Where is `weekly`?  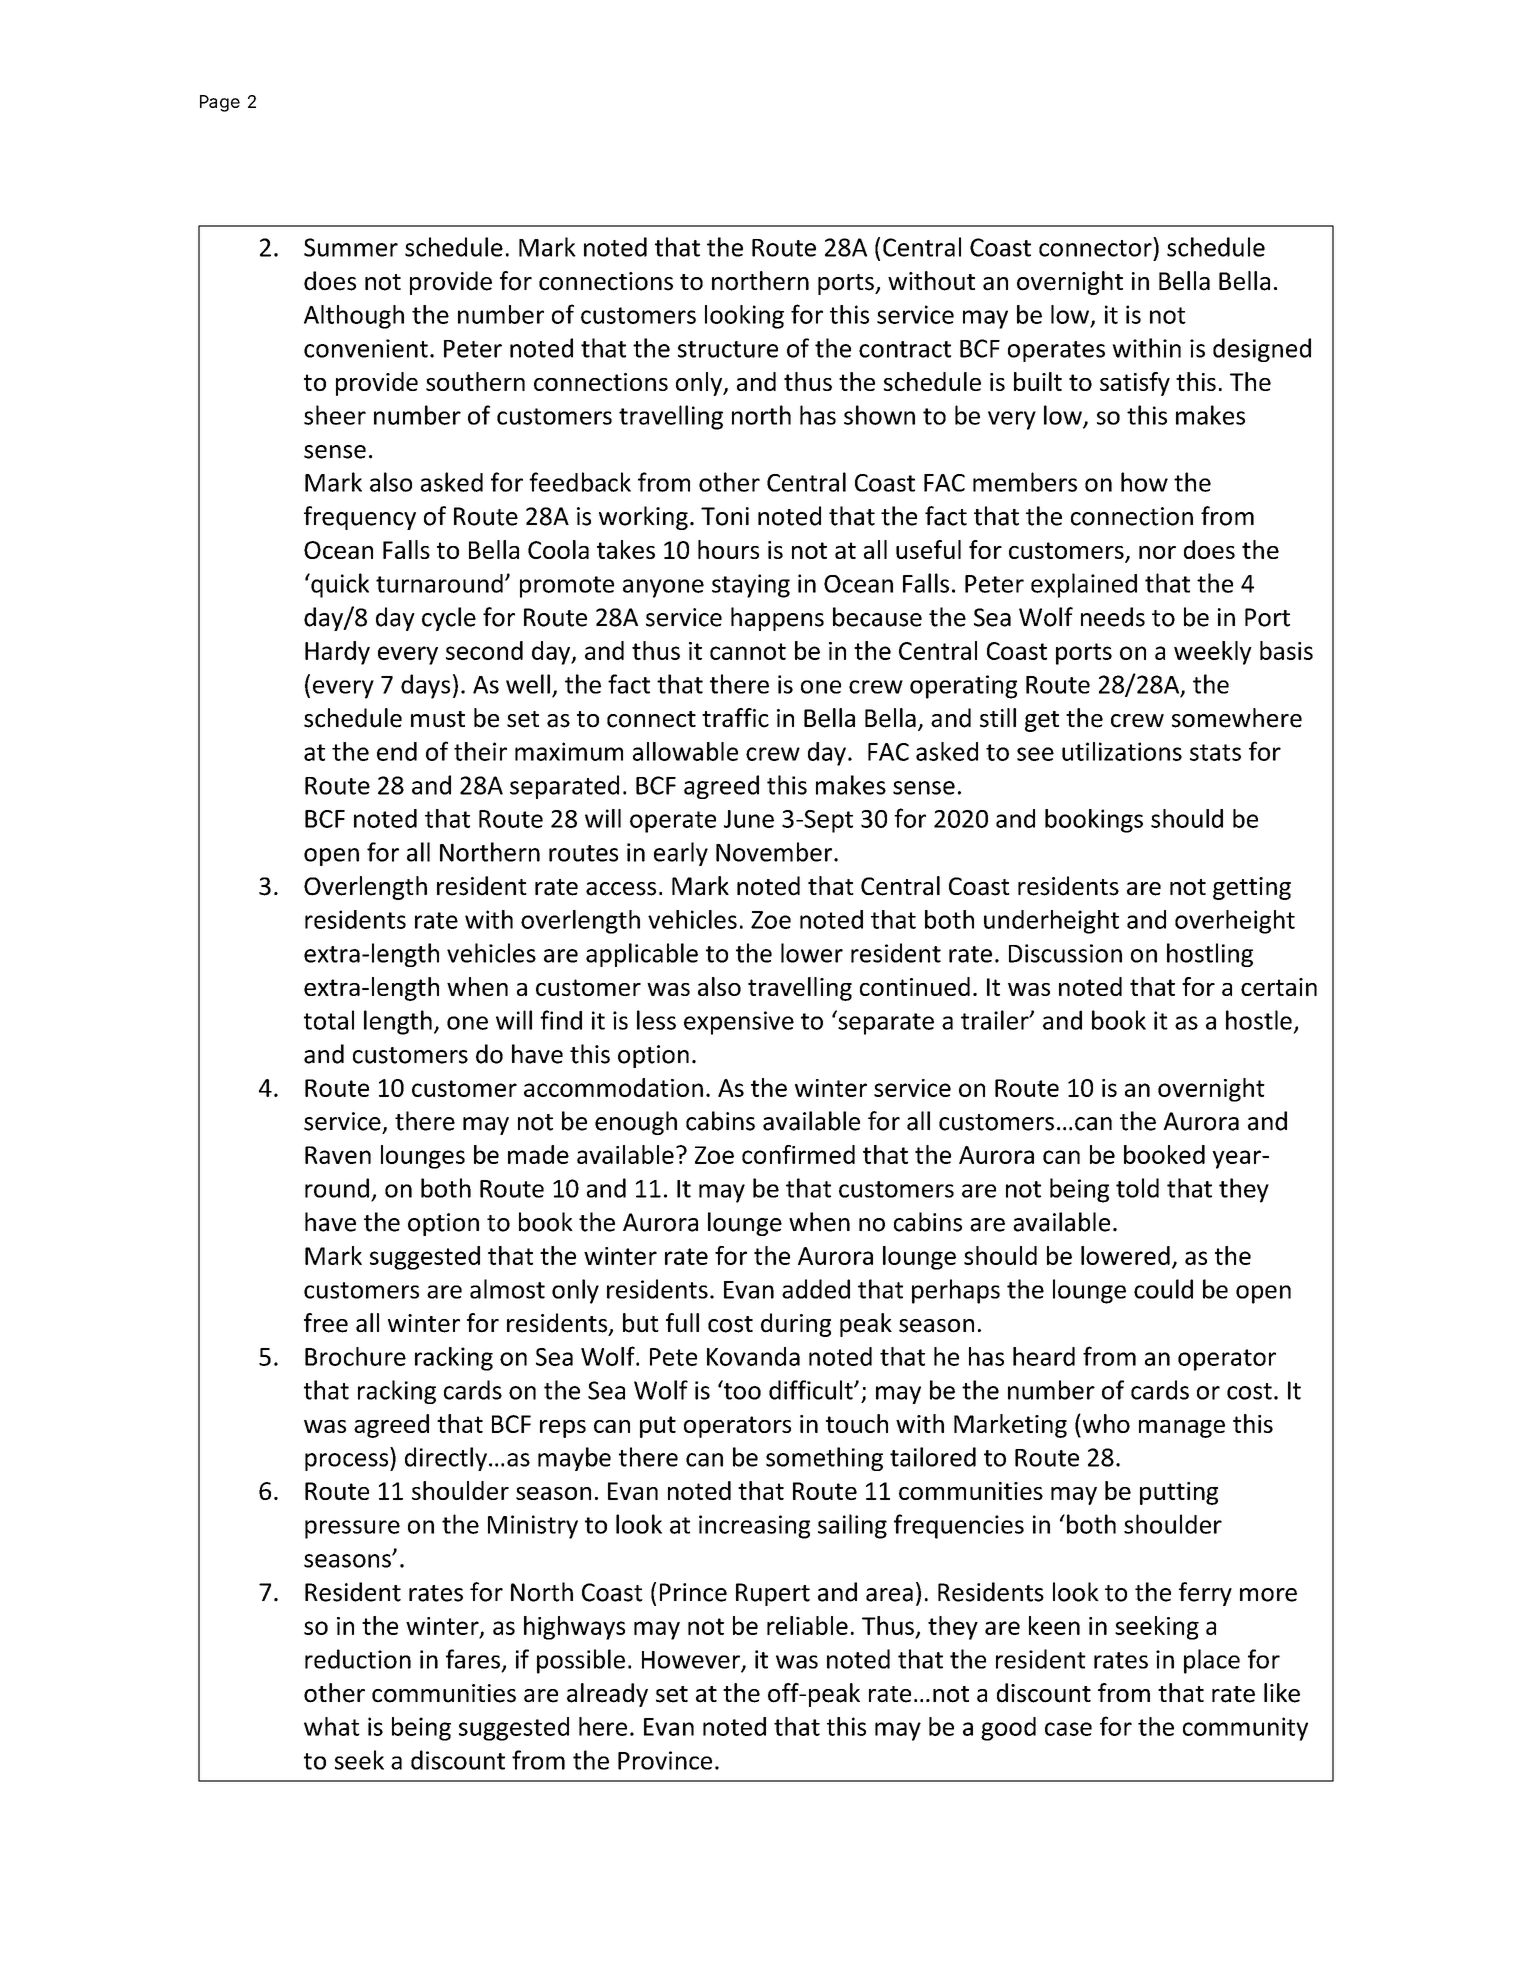 weekly is located at coordinates (1213, 653).
